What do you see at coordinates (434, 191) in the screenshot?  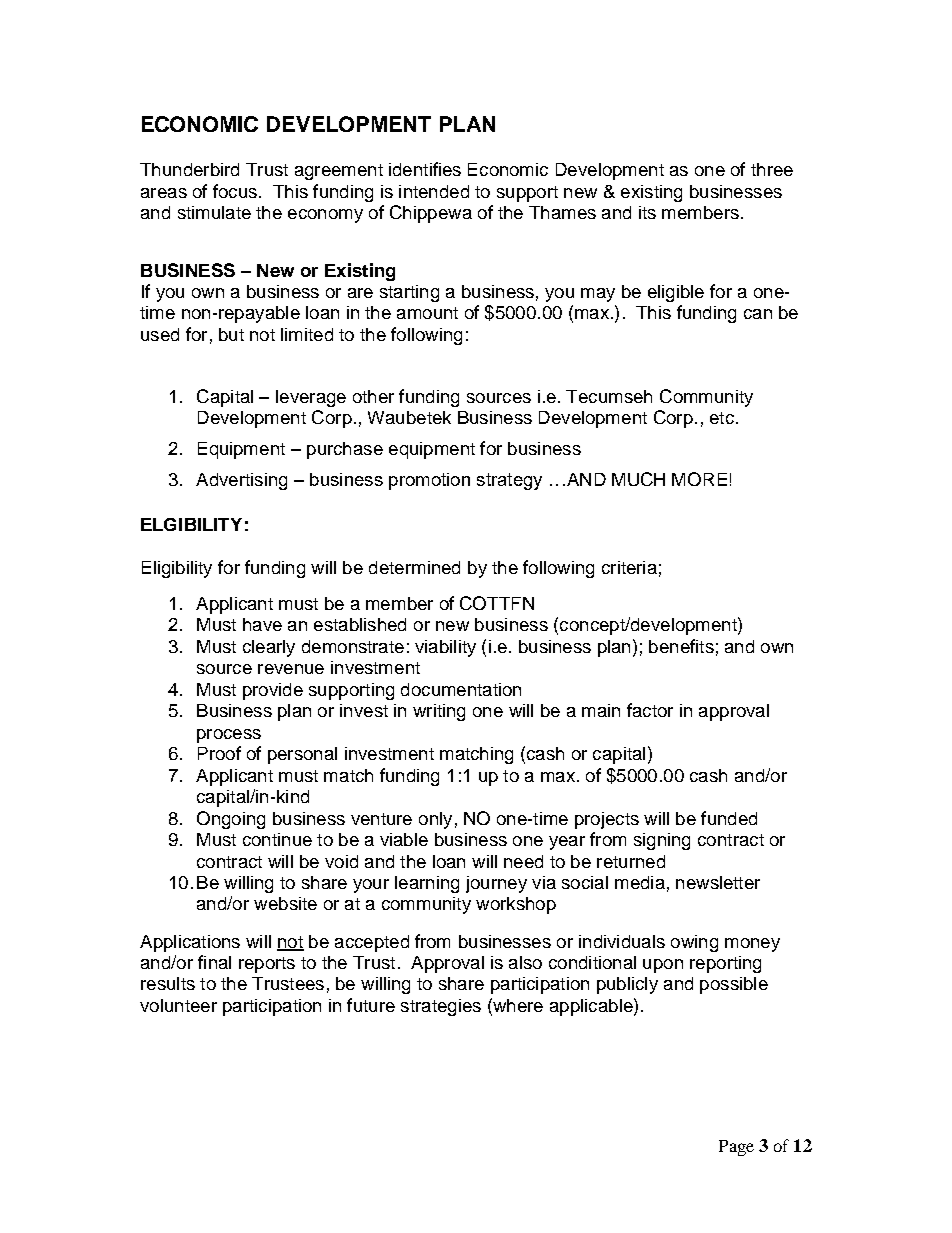 I see `intended` at bounding box center [434, 191].
